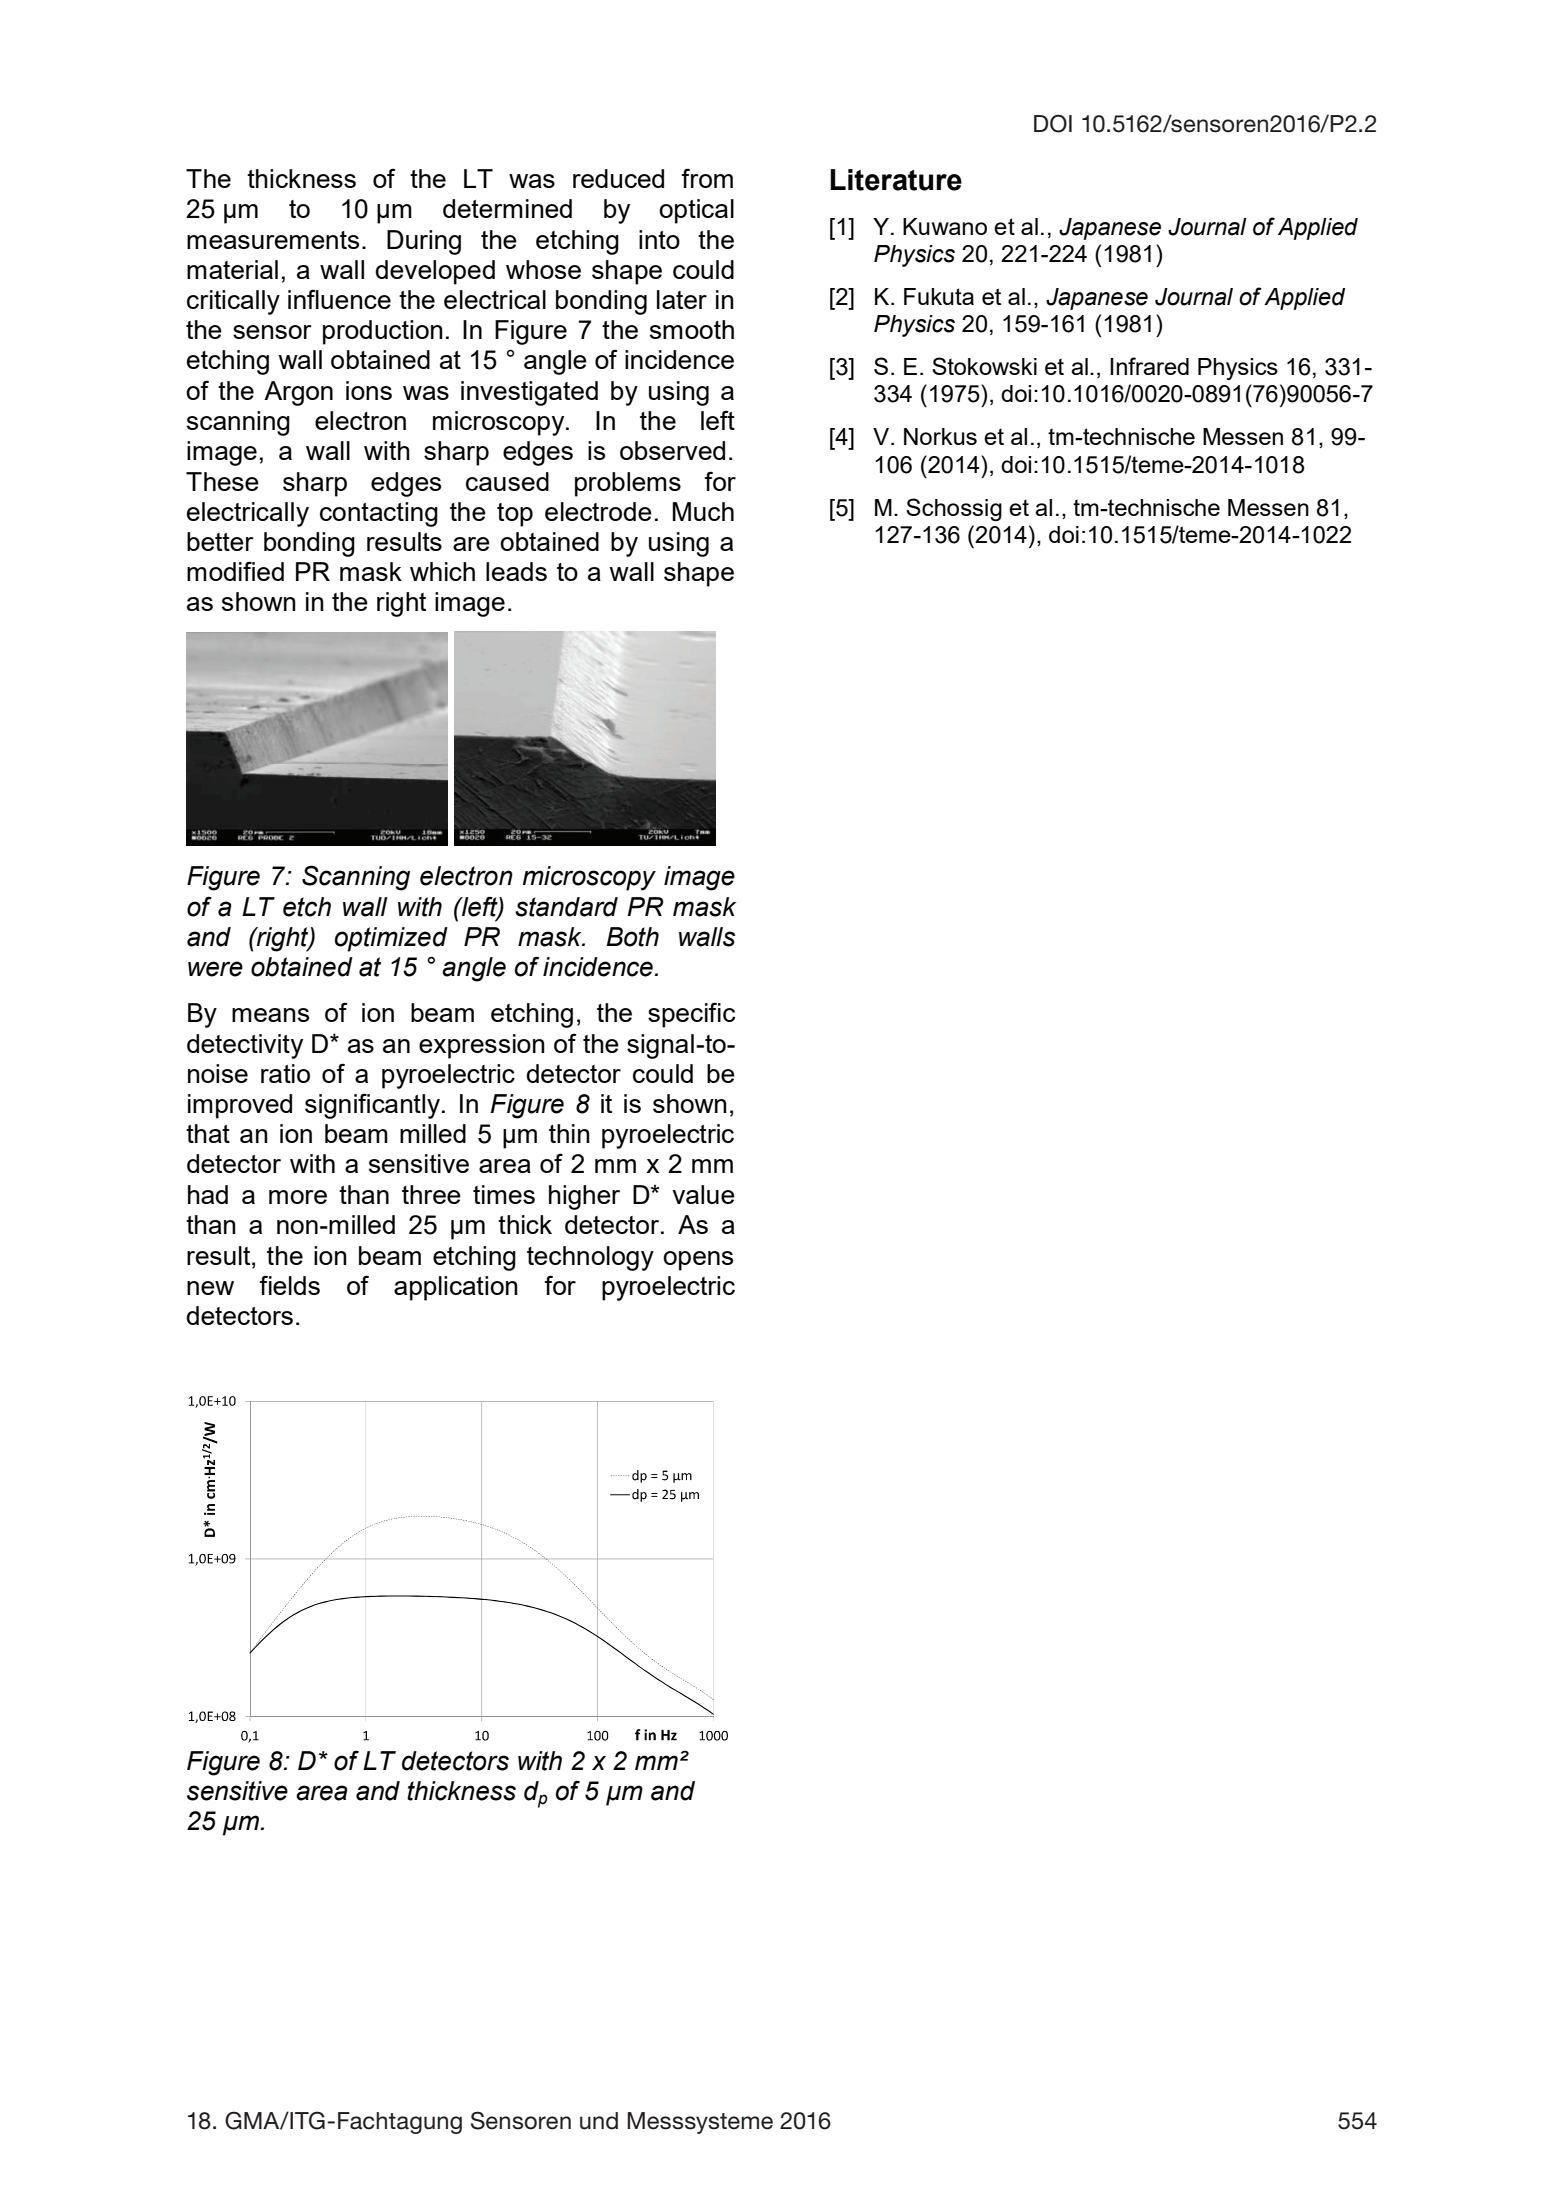 The height and width of the document is (2212, 1564). I want to click on application, so click(456, 1288).
